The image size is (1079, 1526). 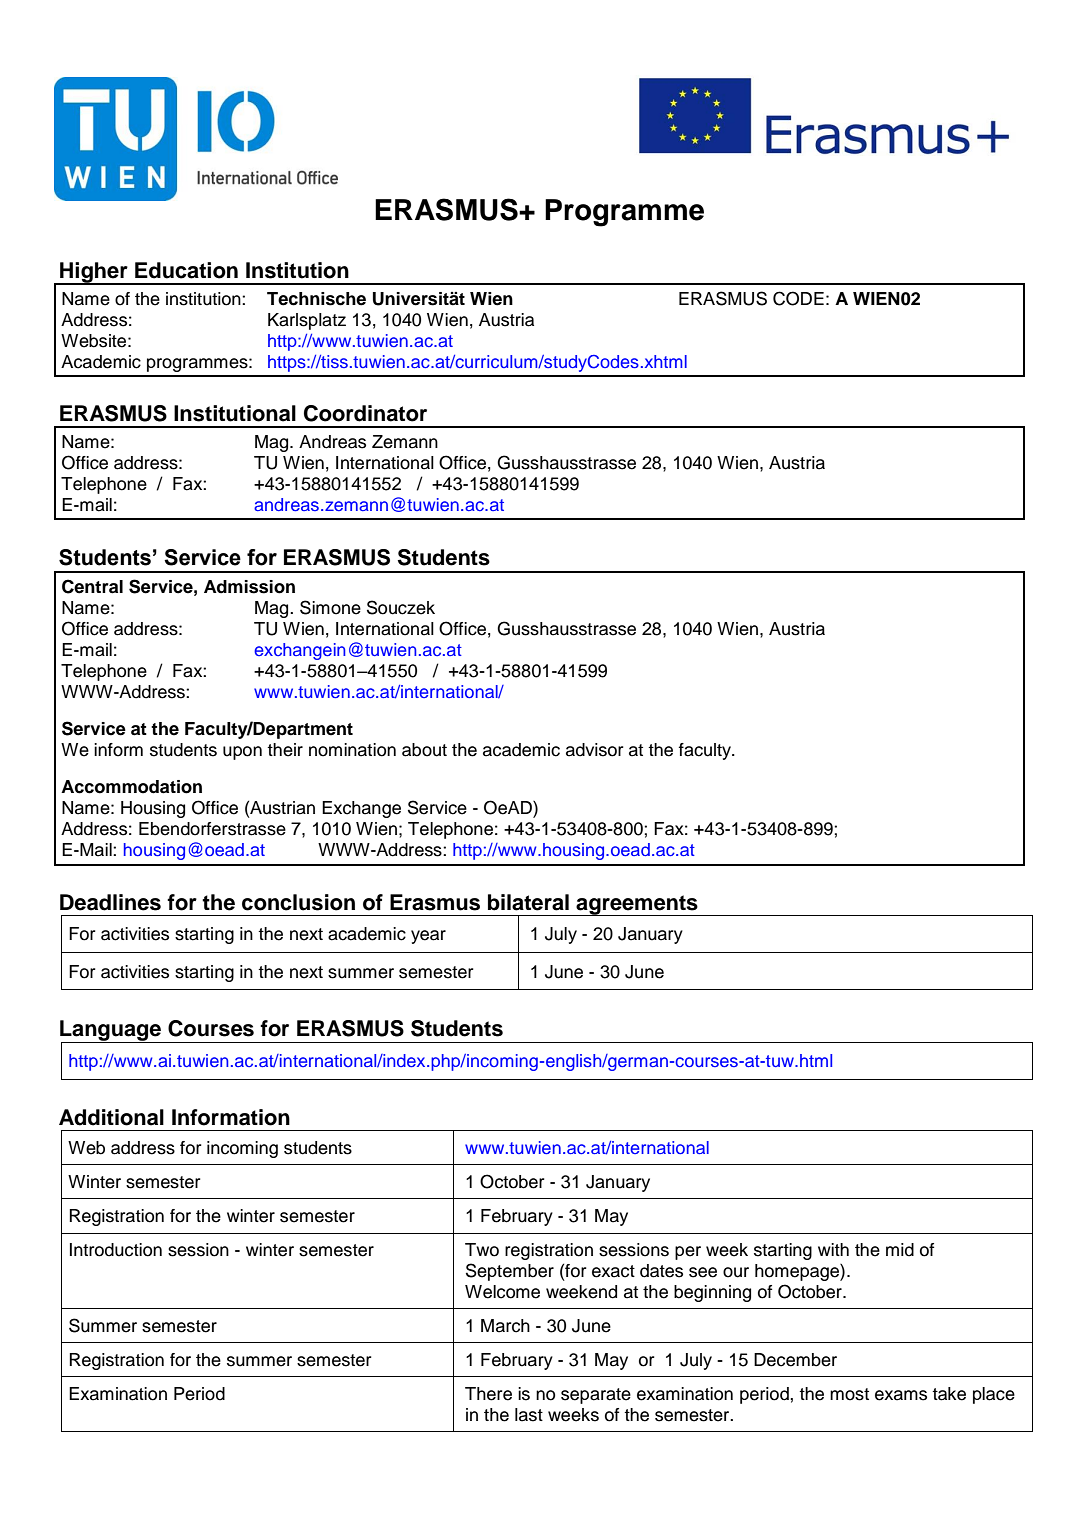 What do you see at coordinates (116, 1250) in the screenshot?
I see `Introduction` at bounding box center [116, 1250].
